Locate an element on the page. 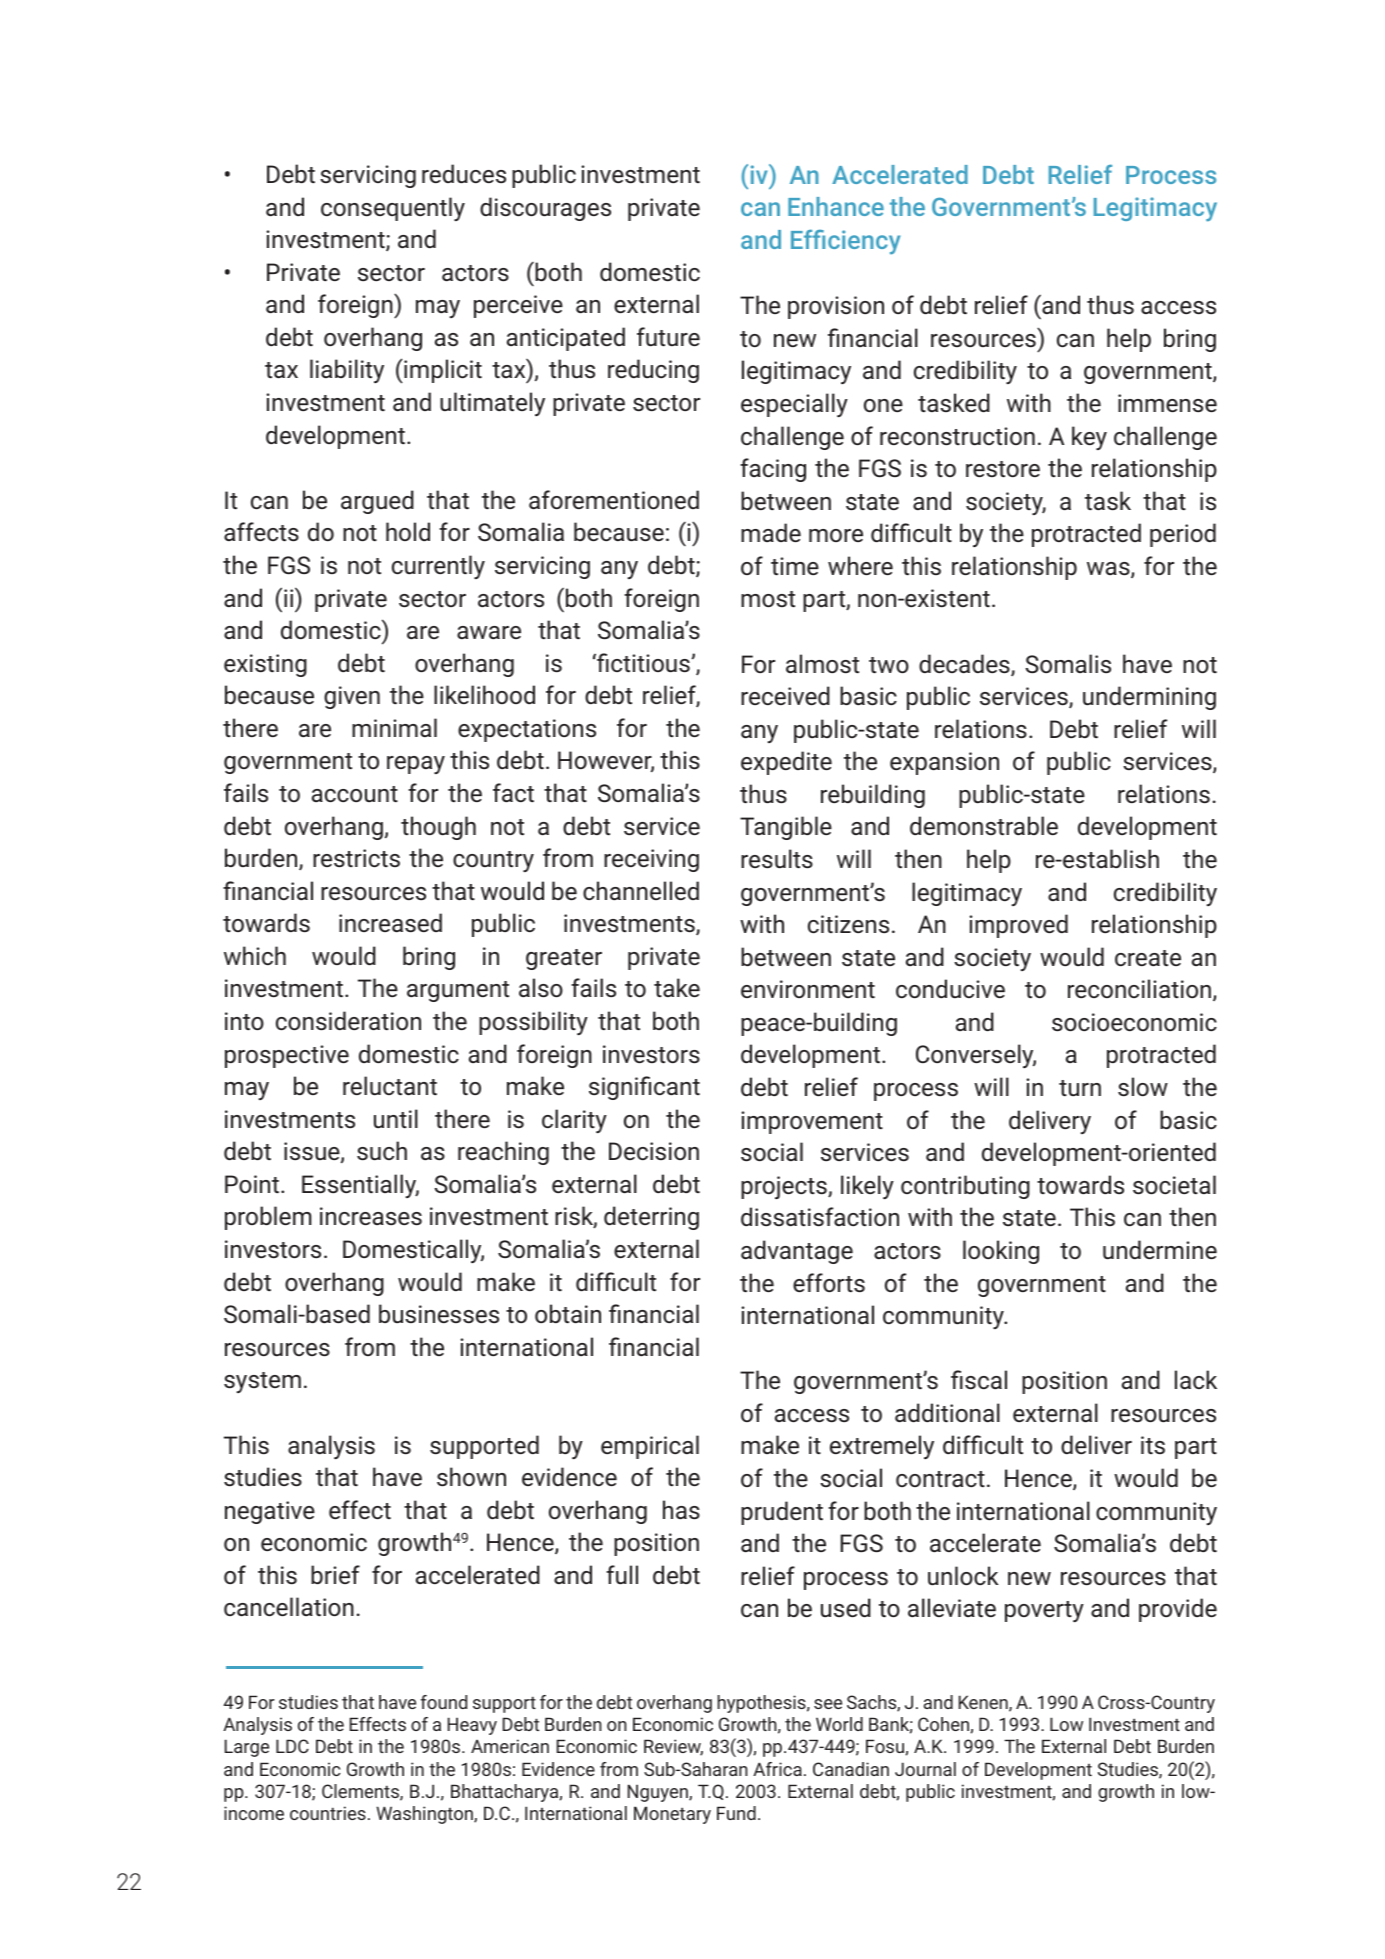 The width and height of the image is (1385, 1959). expedite is located at coordinates (786, 763).
